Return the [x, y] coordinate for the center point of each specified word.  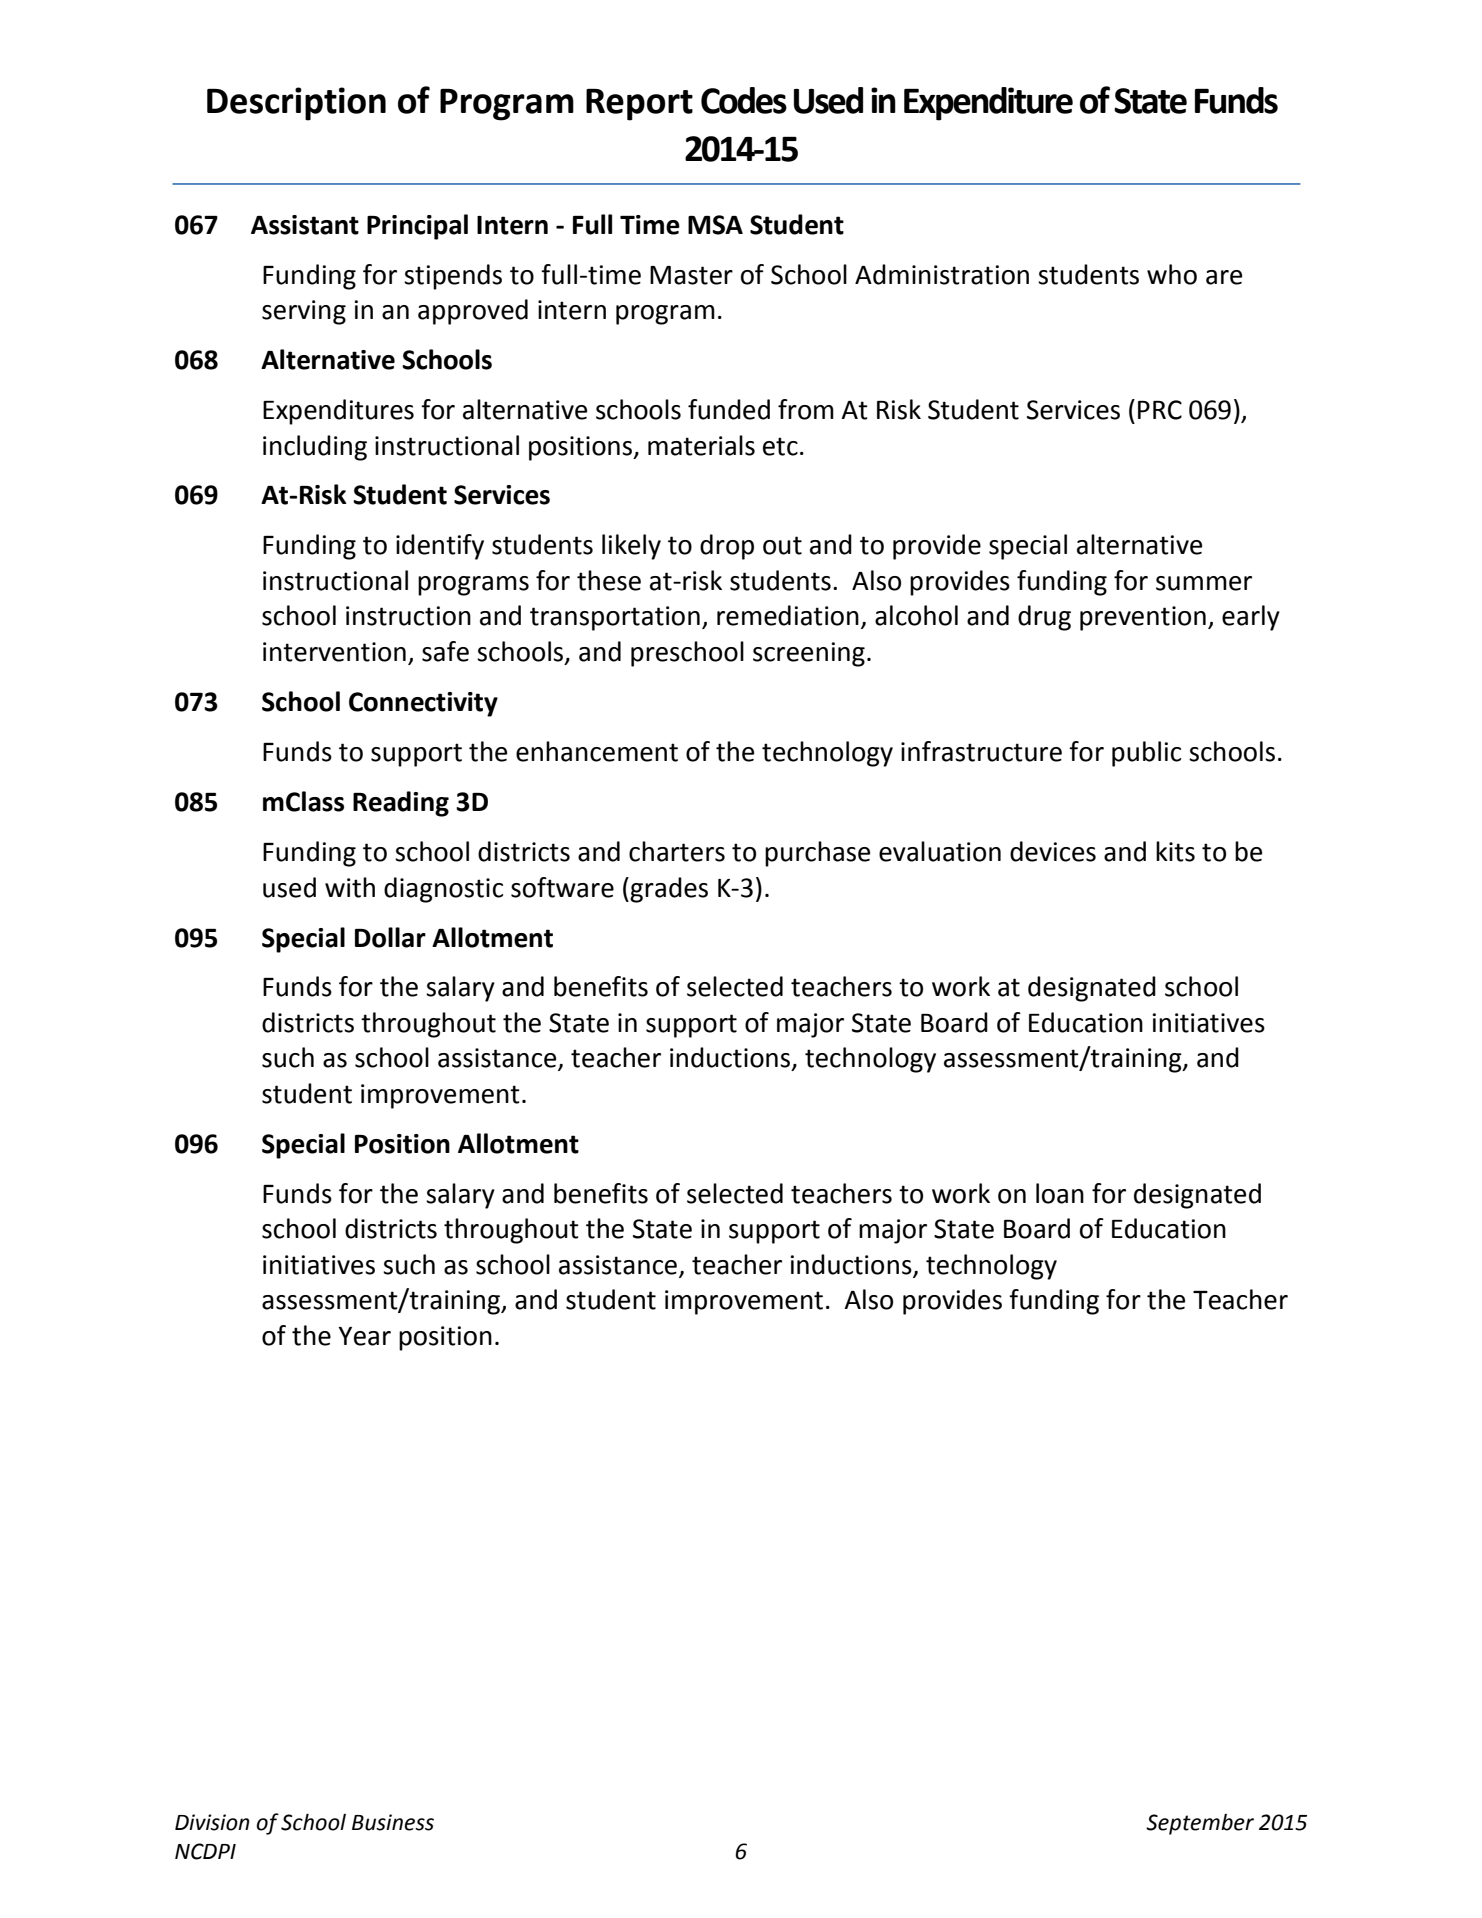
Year [364, 1336]
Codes [744, 100]
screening [809, 654]
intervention [334, 652]
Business [393, 1822]
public [1146, 754]
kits [1175, 851]
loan [1060, 1193]
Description [296, 104]
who [1172, 274]
